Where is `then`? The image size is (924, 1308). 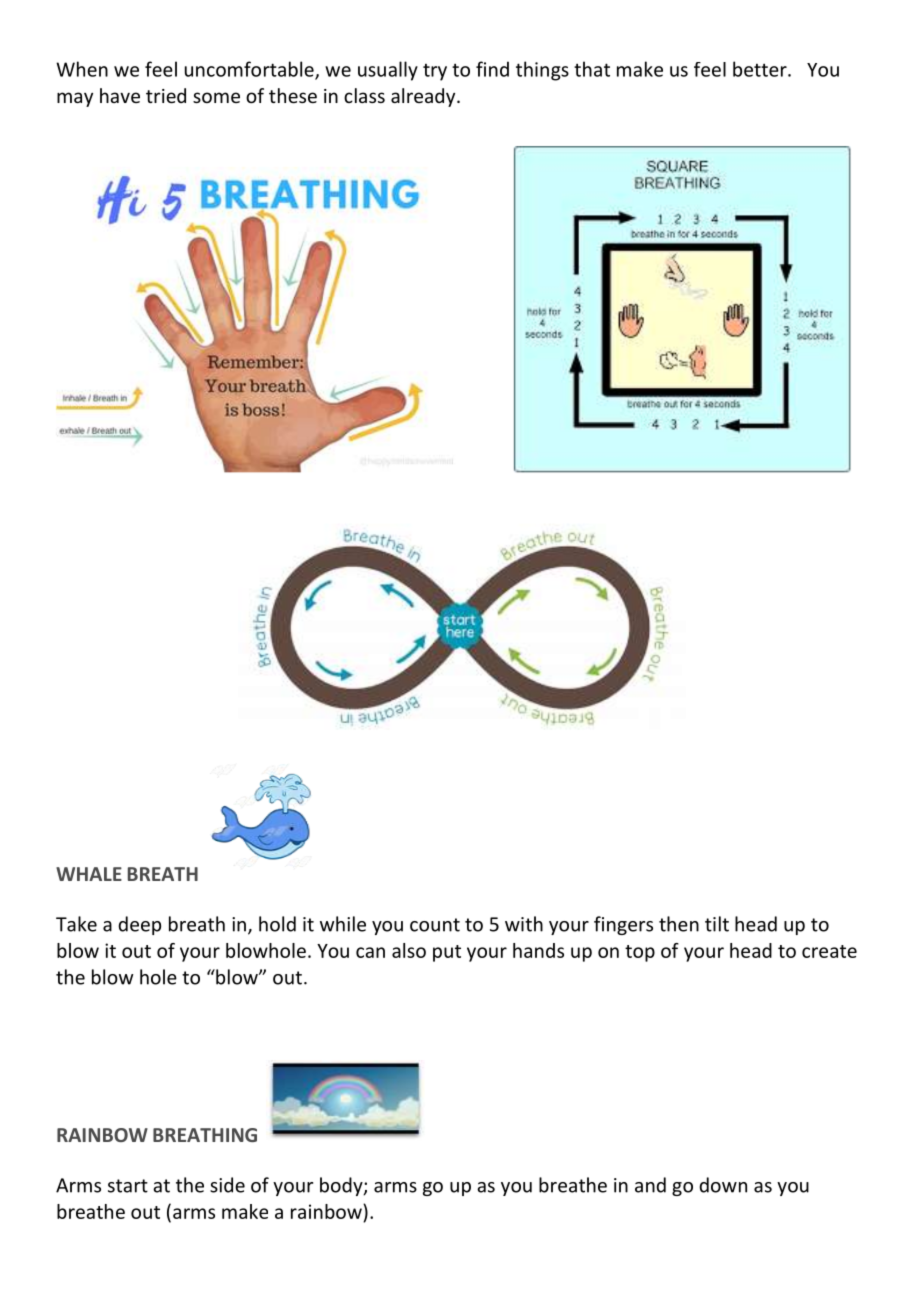
then is located at coordinates (679, 924).
